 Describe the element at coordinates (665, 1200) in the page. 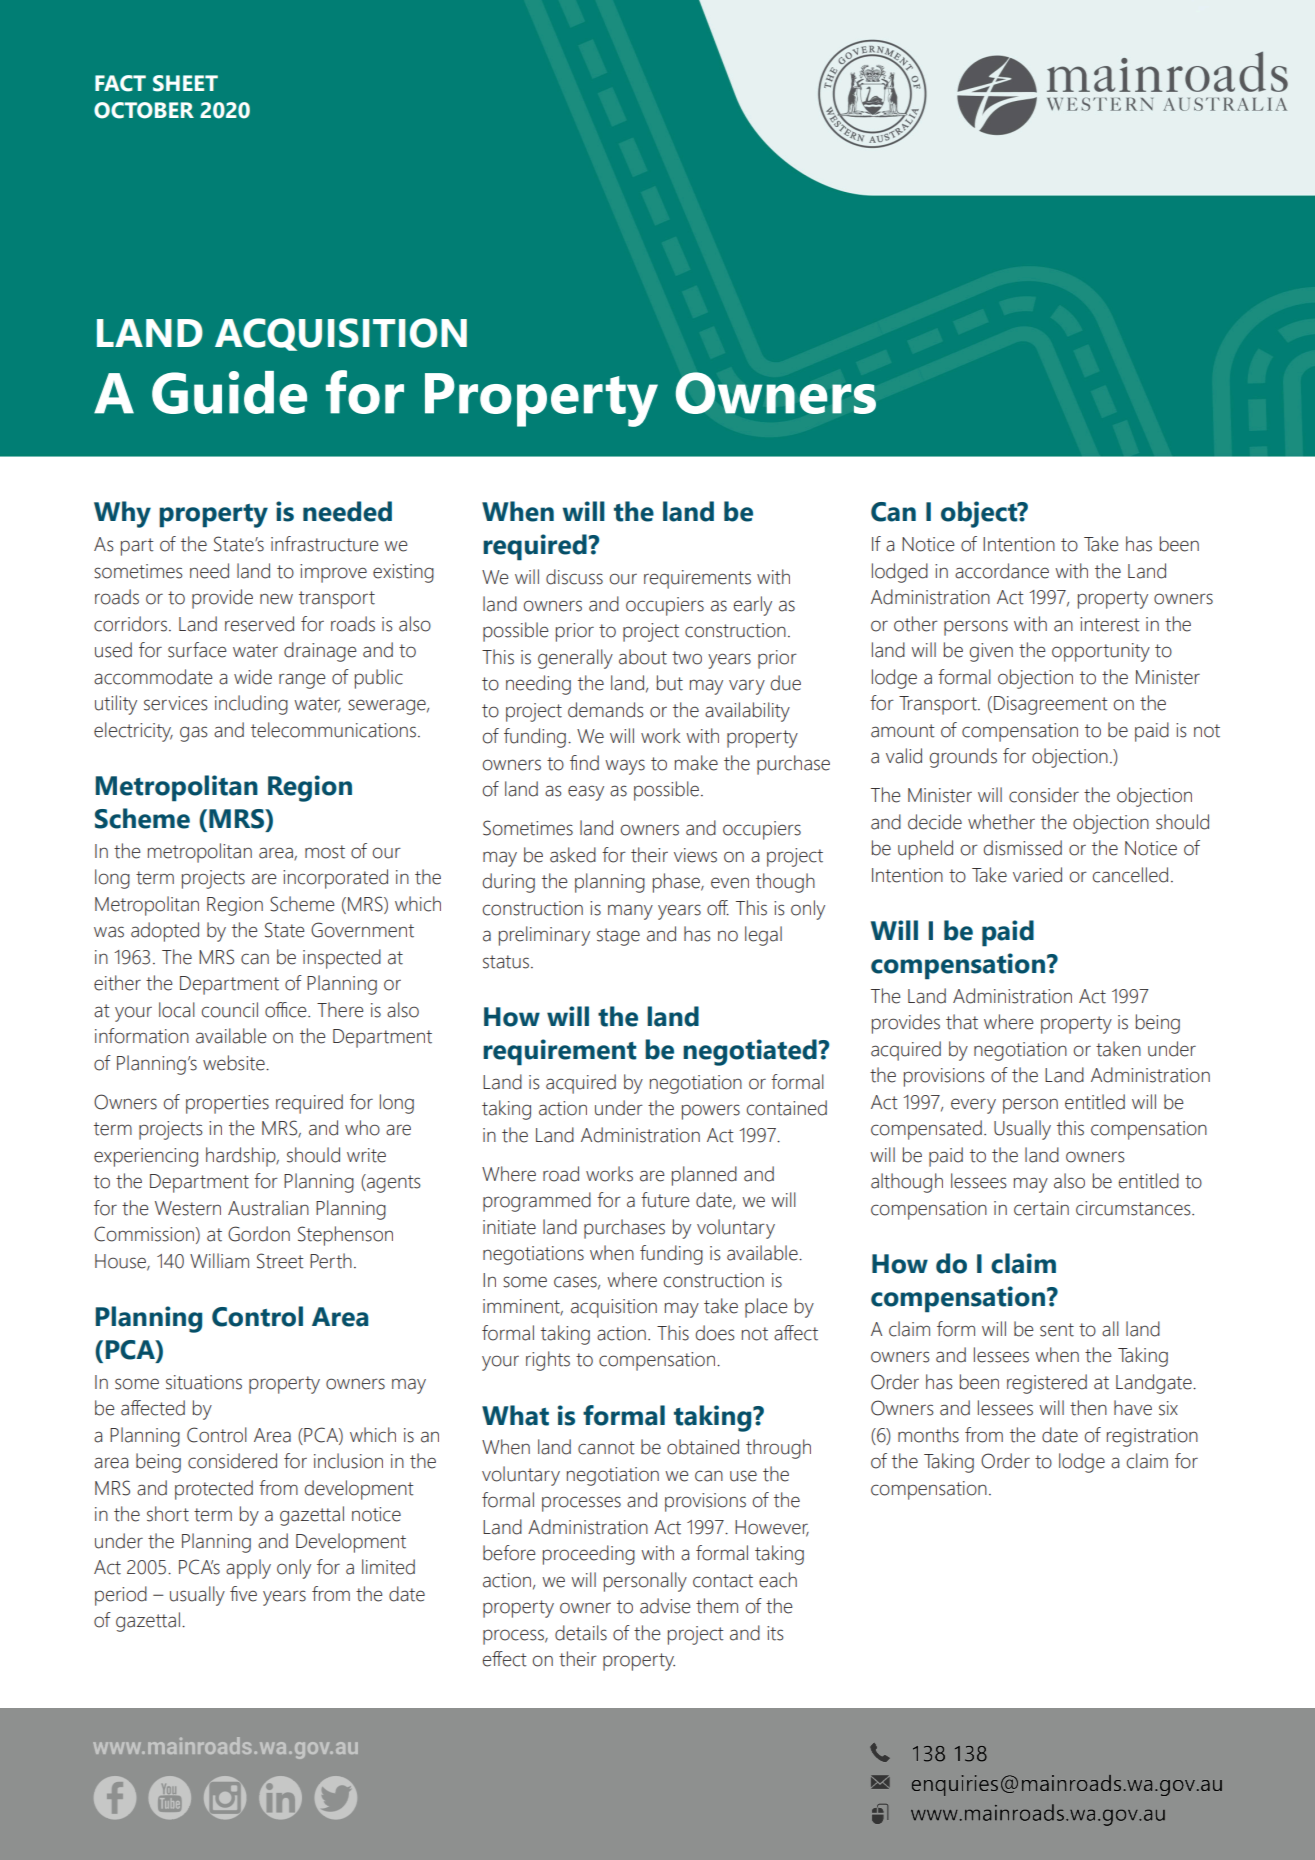

I see `future` at that location.
